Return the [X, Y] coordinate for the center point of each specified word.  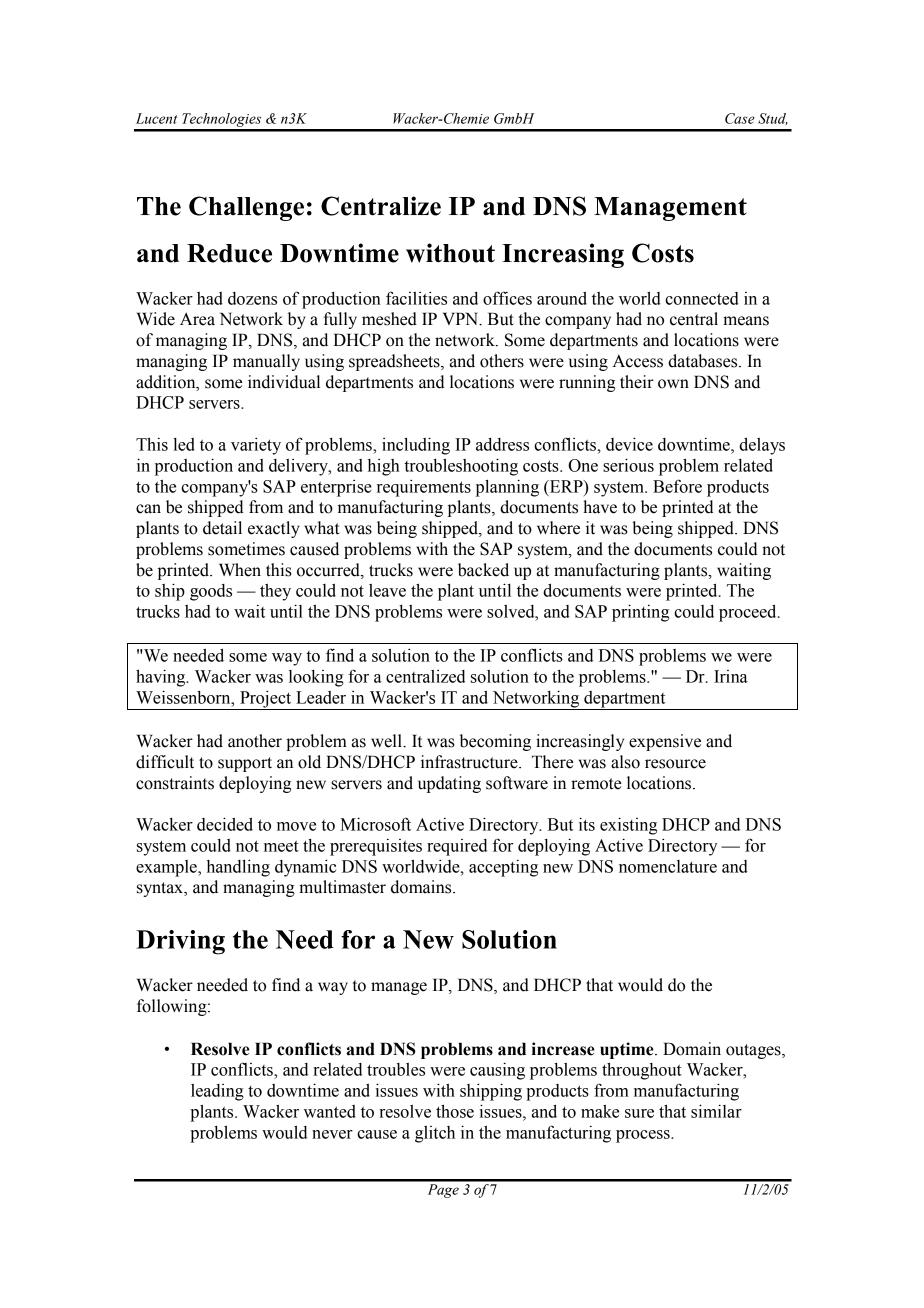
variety [256, 446]
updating [449, 784]
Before [677, 486]
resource [675, 764]
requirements [424, 488]
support [245, 764]
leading [217, 1092]
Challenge [246, 208]
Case [740, 118]
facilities [416, 298]
